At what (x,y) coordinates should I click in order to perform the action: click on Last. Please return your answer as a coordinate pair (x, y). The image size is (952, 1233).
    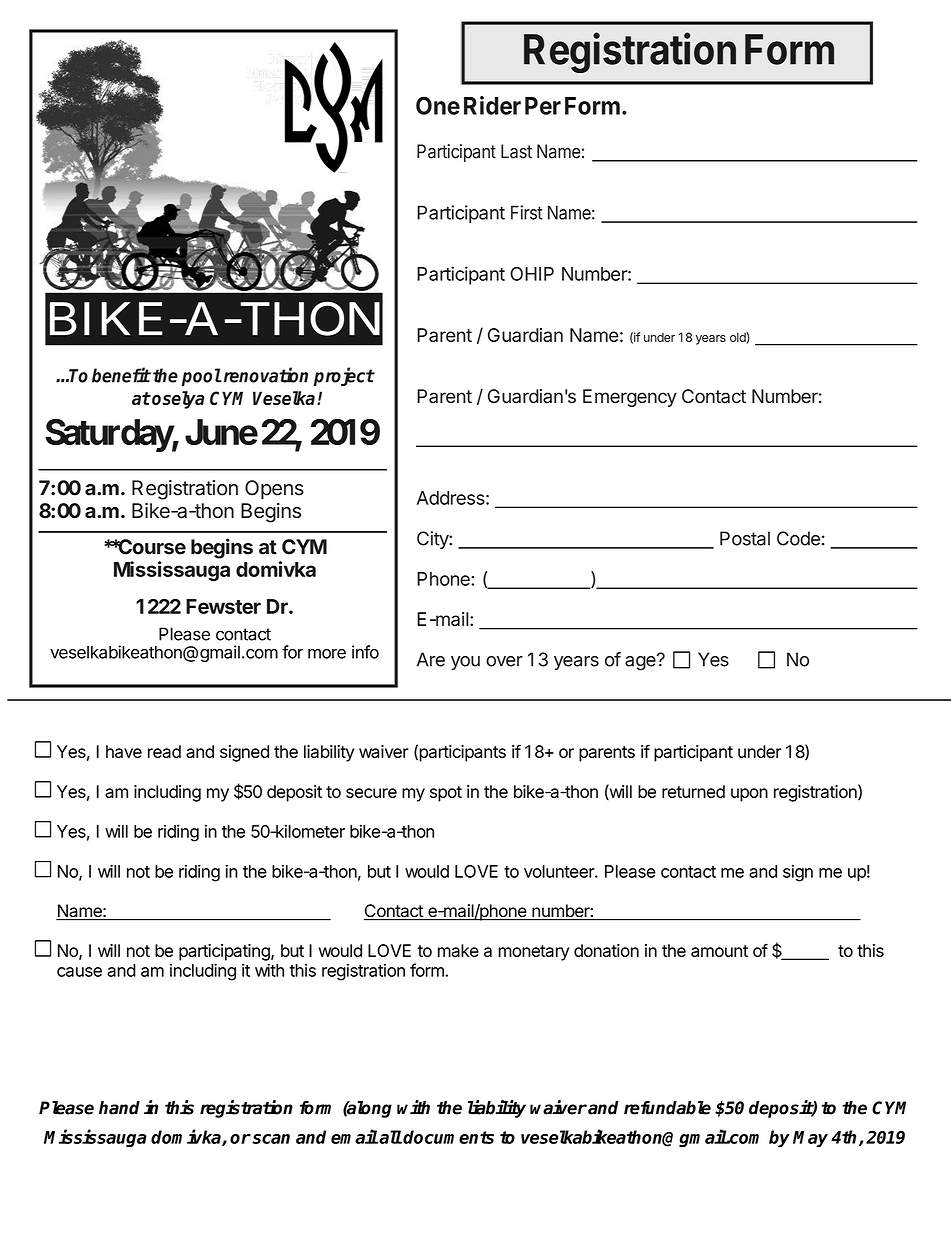
    Looking at the image, I should click on (516, 151).
